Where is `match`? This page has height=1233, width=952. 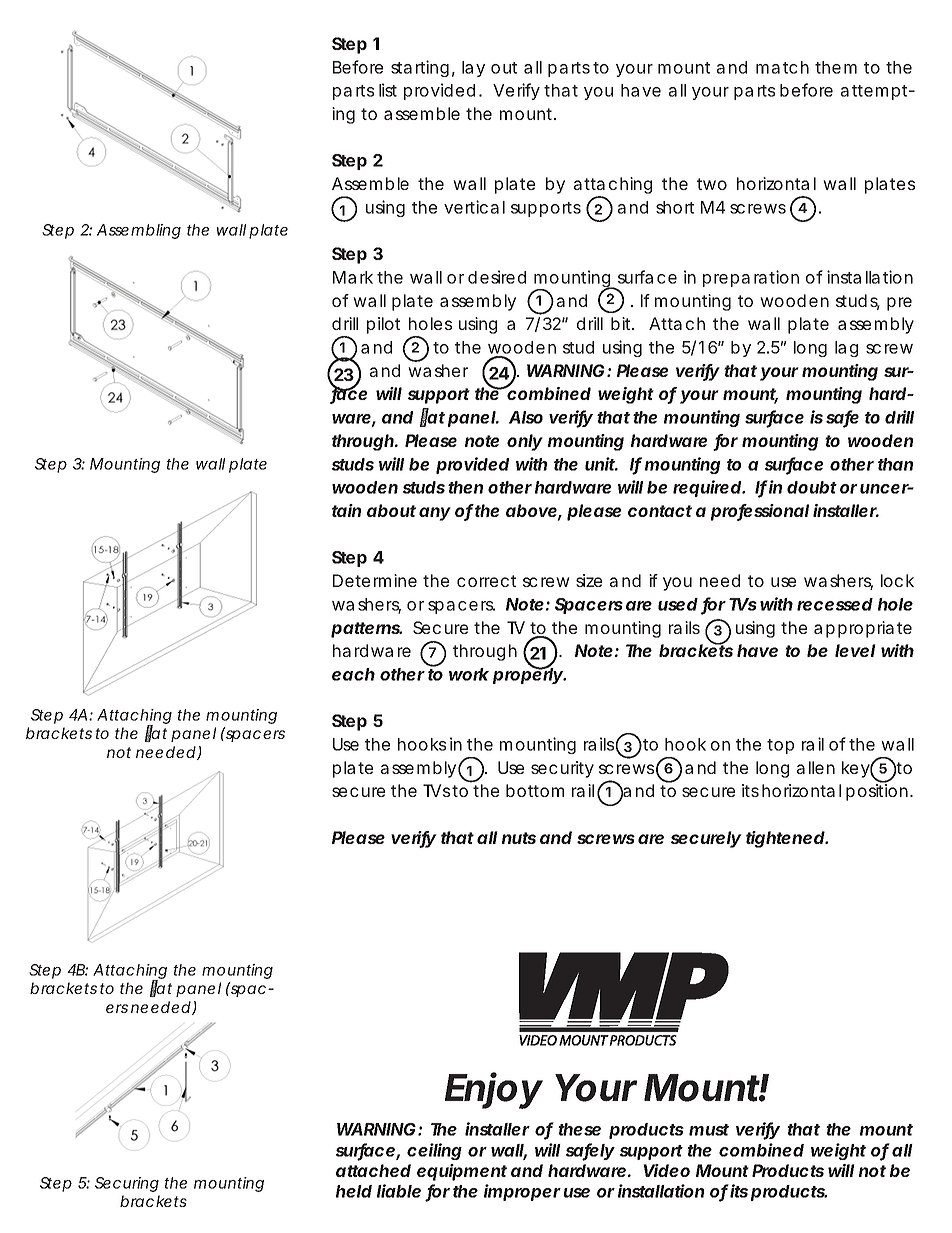
match is located at coordinates (782, 67).
